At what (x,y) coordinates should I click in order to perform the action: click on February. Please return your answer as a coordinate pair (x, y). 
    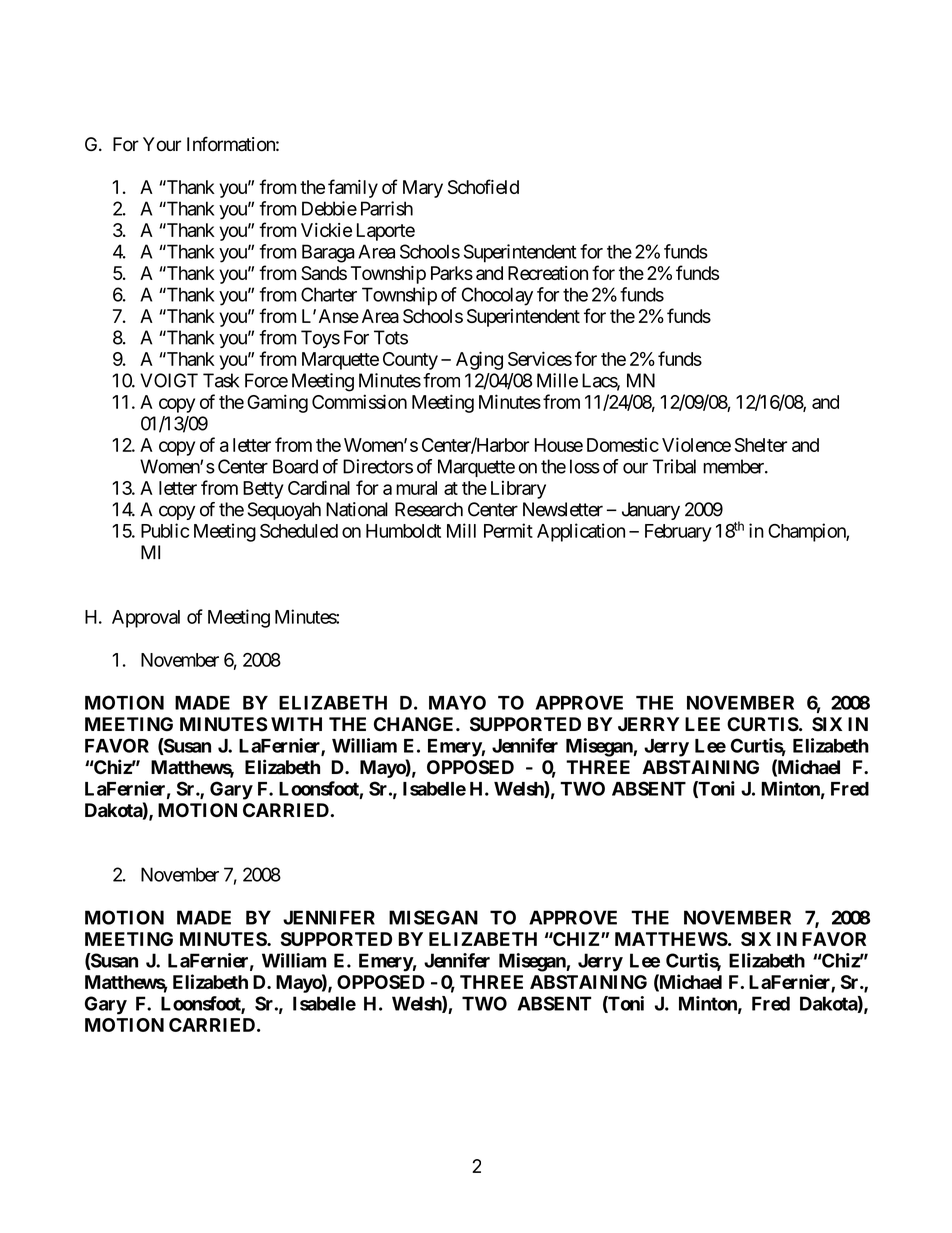
    Looking at the image, I should click on (678, 533).
